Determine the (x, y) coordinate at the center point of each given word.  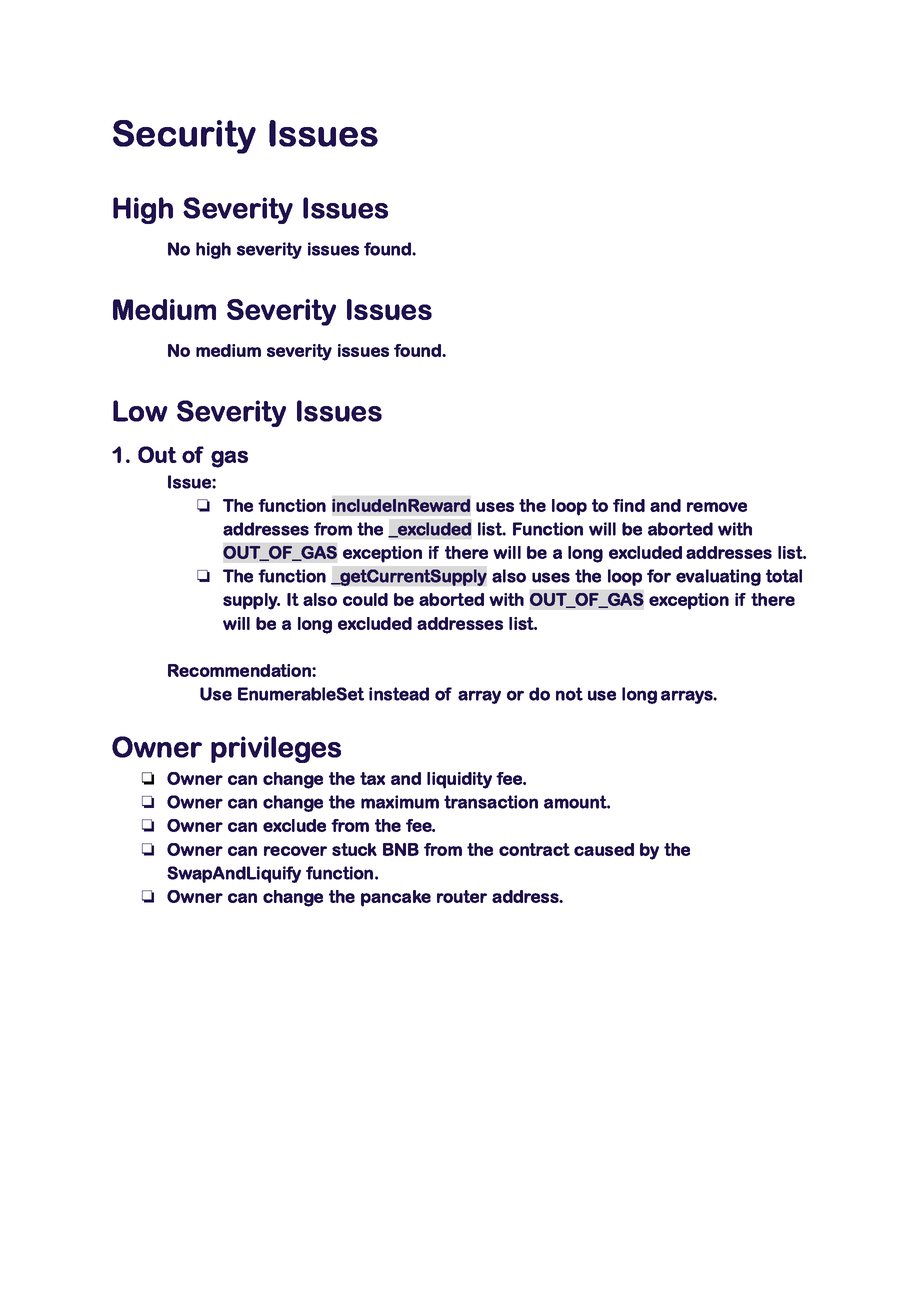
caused (604, 849)
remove (717, 507)
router (462, 896)
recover (295, 851)
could (365, 599)
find (629, 505)
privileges (276, 749)
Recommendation (240, 670)
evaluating (718, 577)
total (784, 576)
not (569, 694)
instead (399, 694)
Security (184, 137)
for (659, 576)
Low (140, 411)
